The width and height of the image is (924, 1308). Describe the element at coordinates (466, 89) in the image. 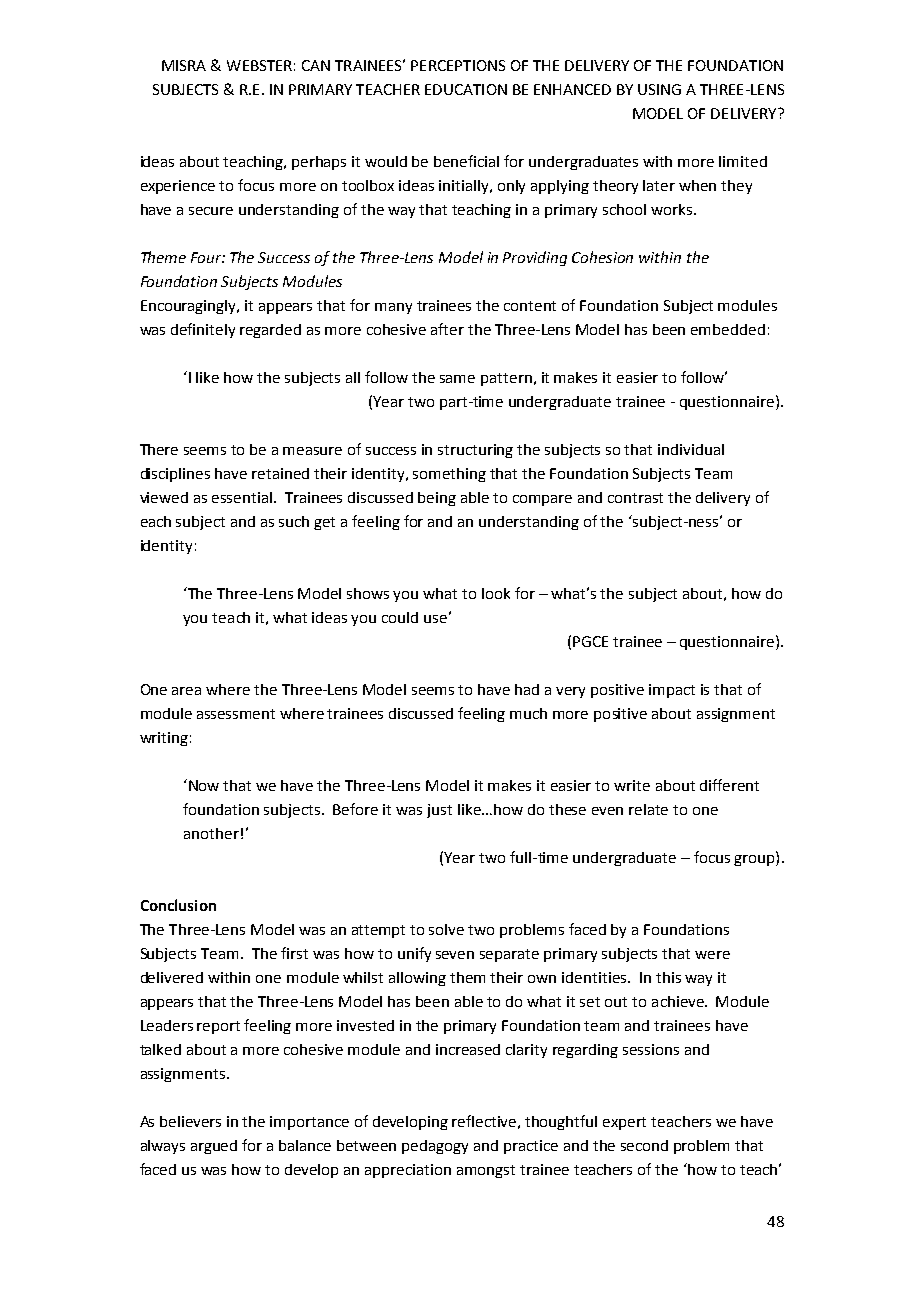

I see `EDUCATION` at that location.
